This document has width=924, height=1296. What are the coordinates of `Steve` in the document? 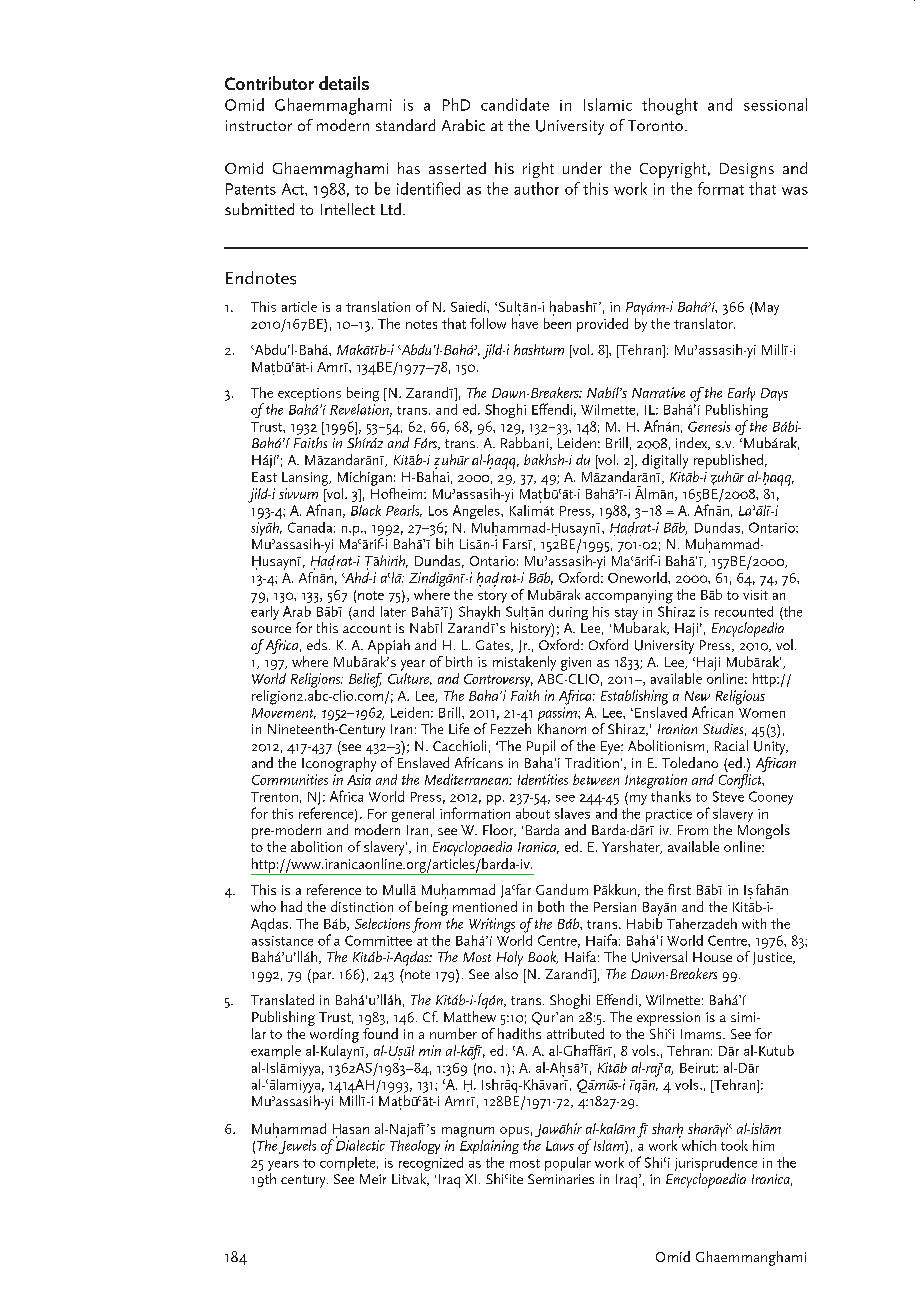 It's located at (728, 796).
